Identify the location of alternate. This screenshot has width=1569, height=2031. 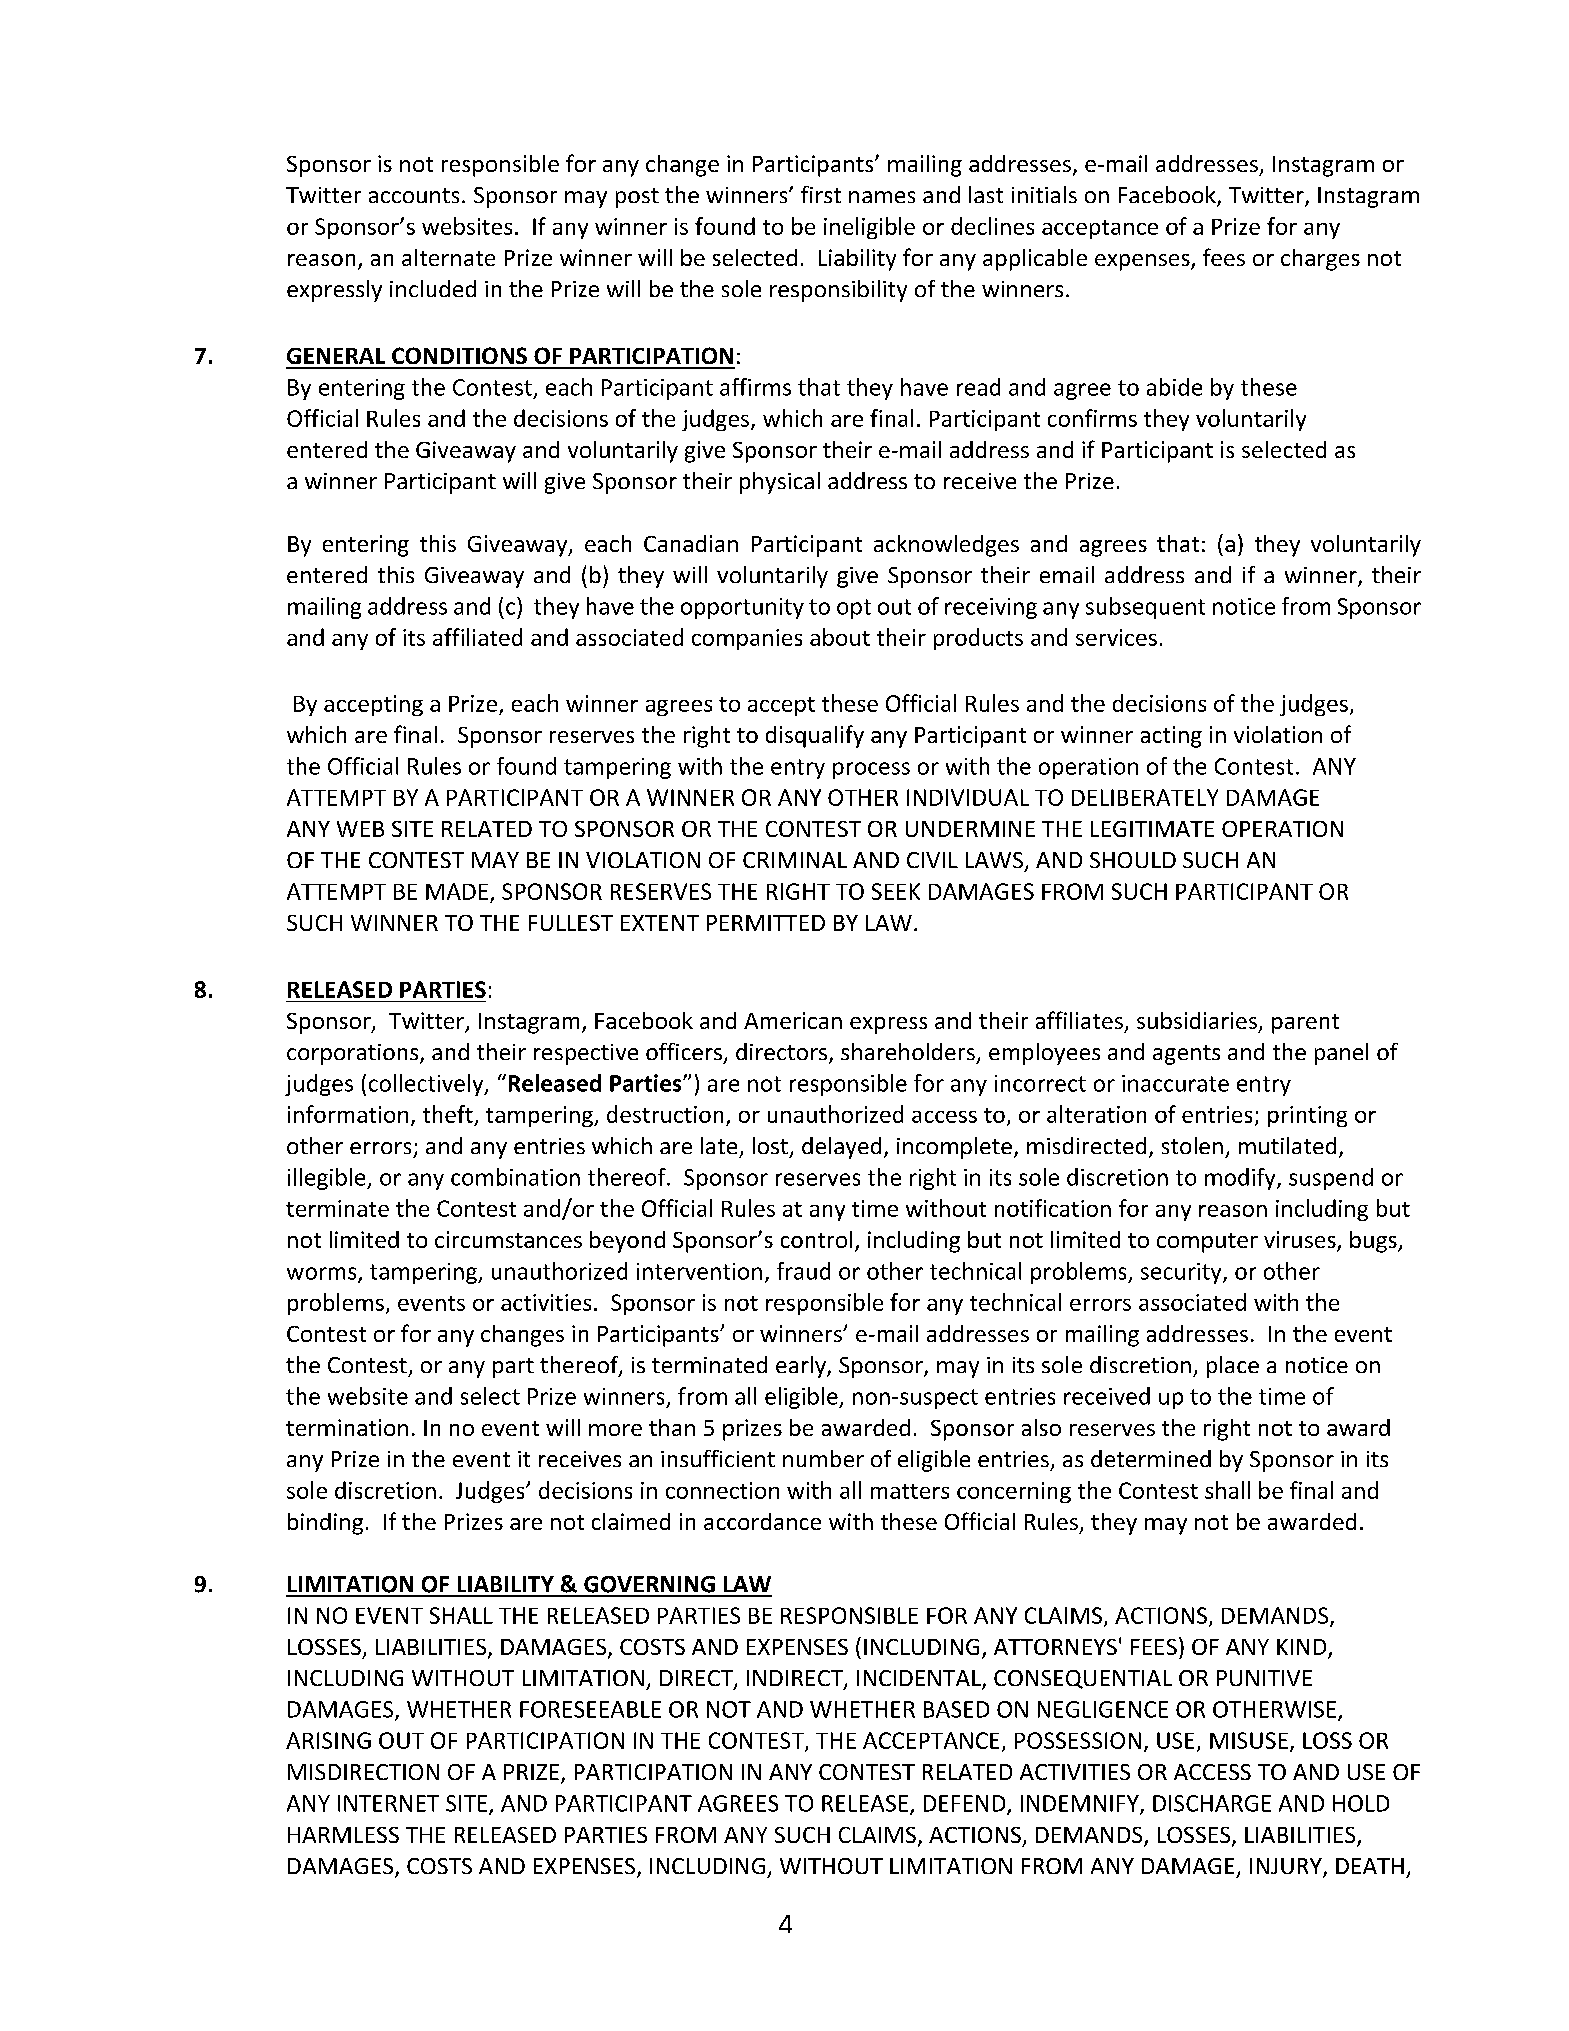
(448, 257).
